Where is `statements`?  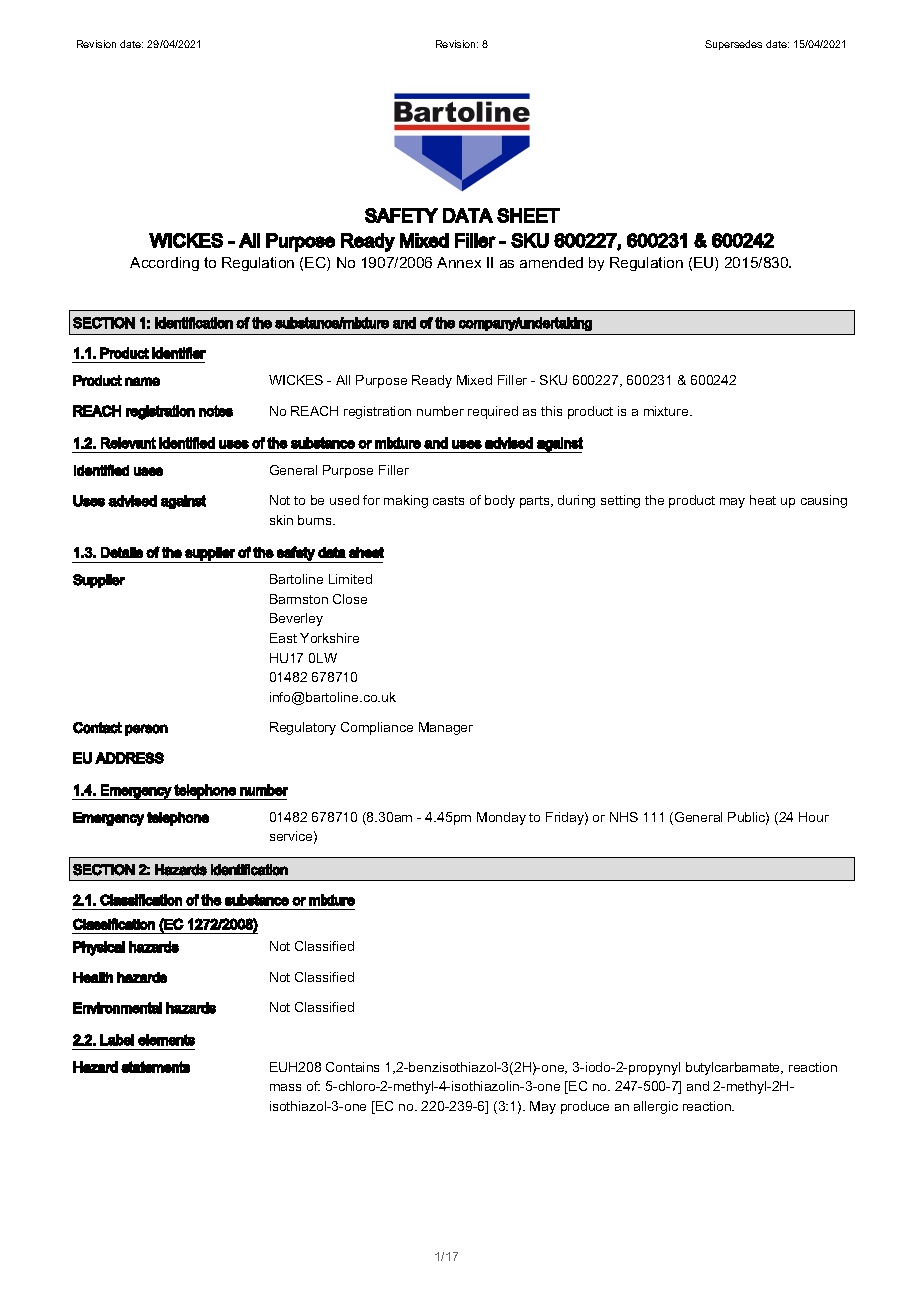 statements is located at coordinates (155, 1067).
